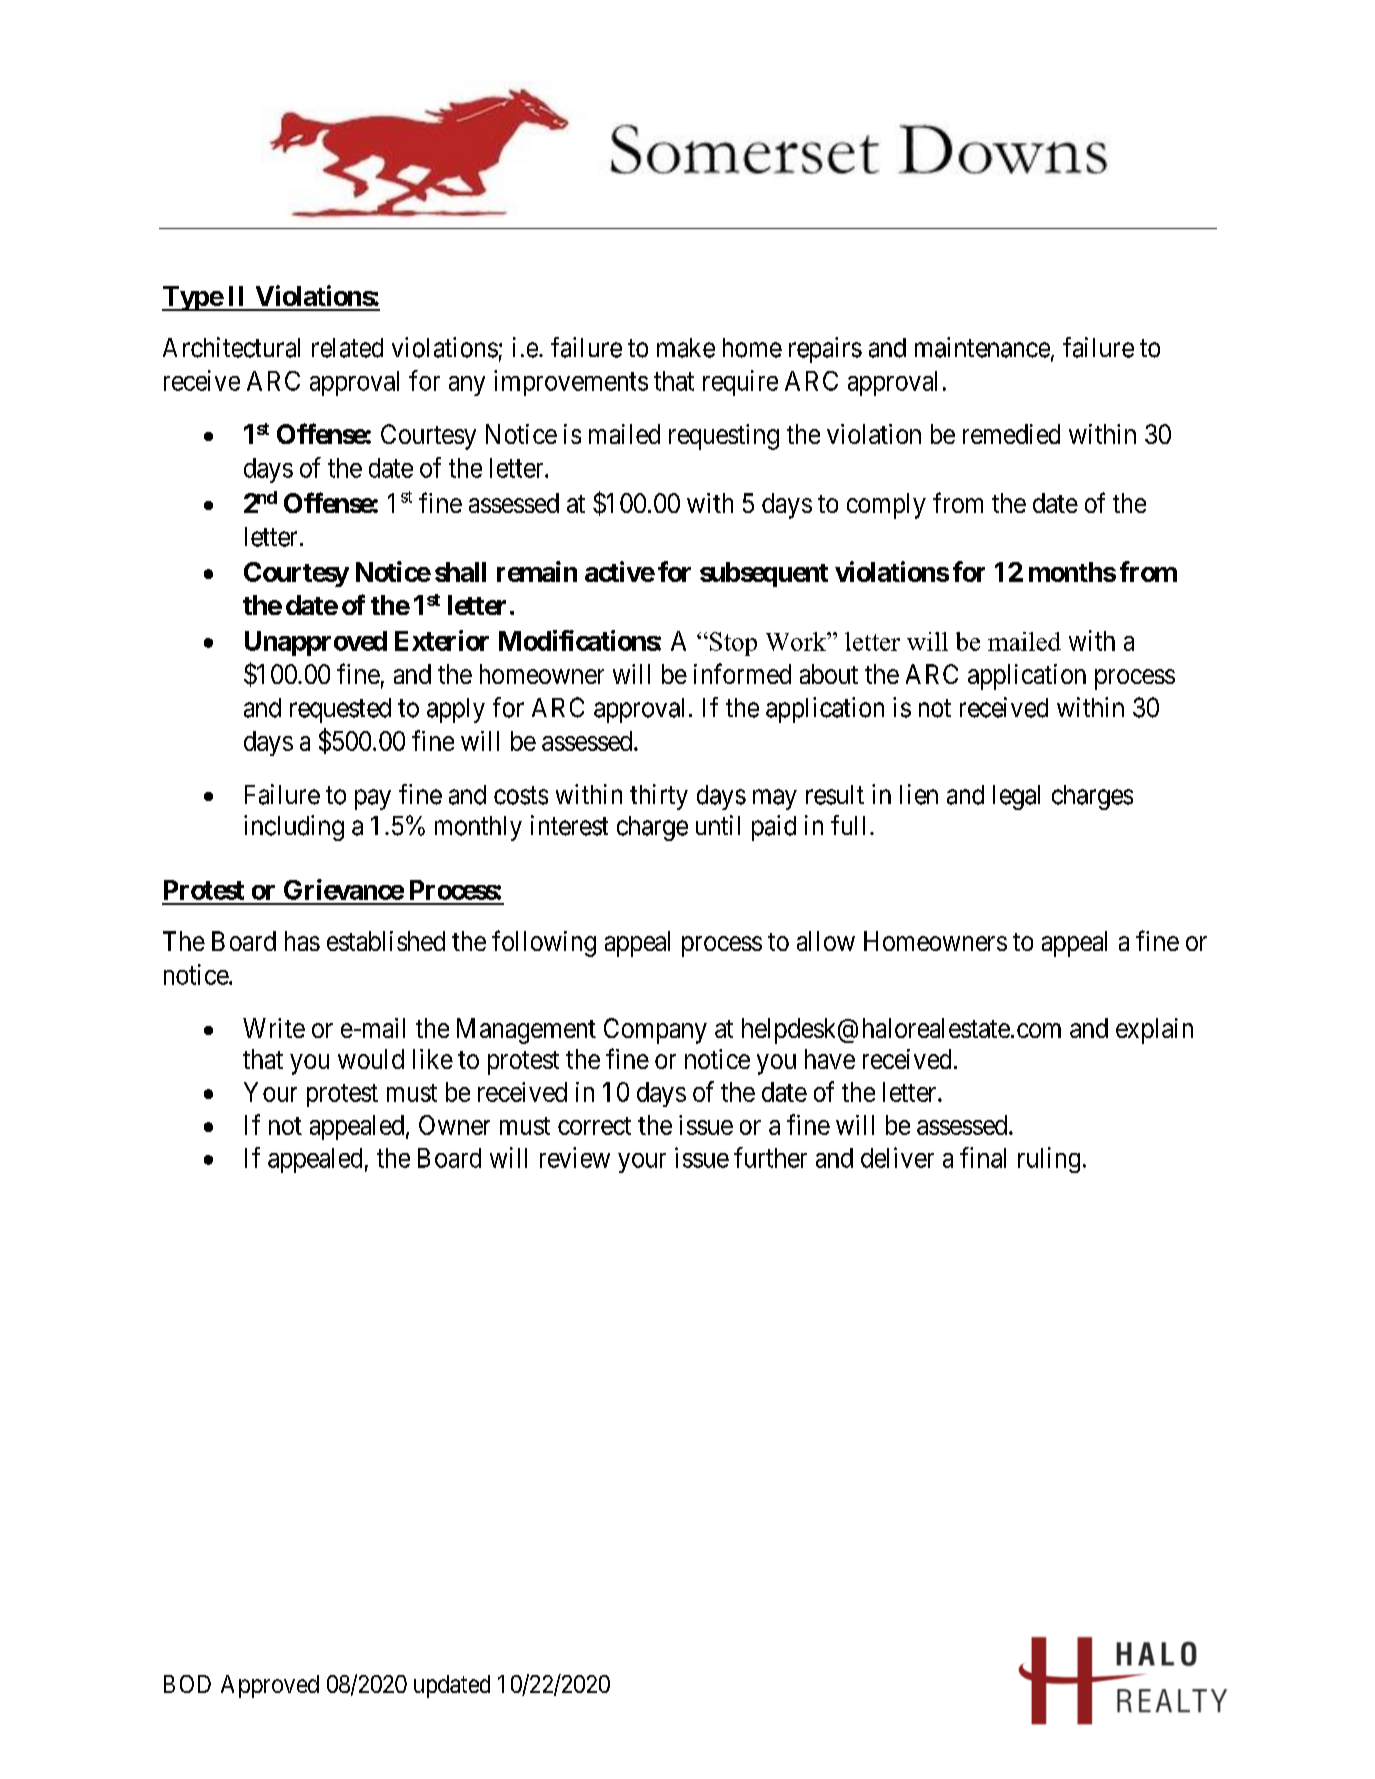 This screenshot has height=1779, width=1375. Describe the element at coordinates (659, 797) in the screenshot. I see `thirty` at that location.
